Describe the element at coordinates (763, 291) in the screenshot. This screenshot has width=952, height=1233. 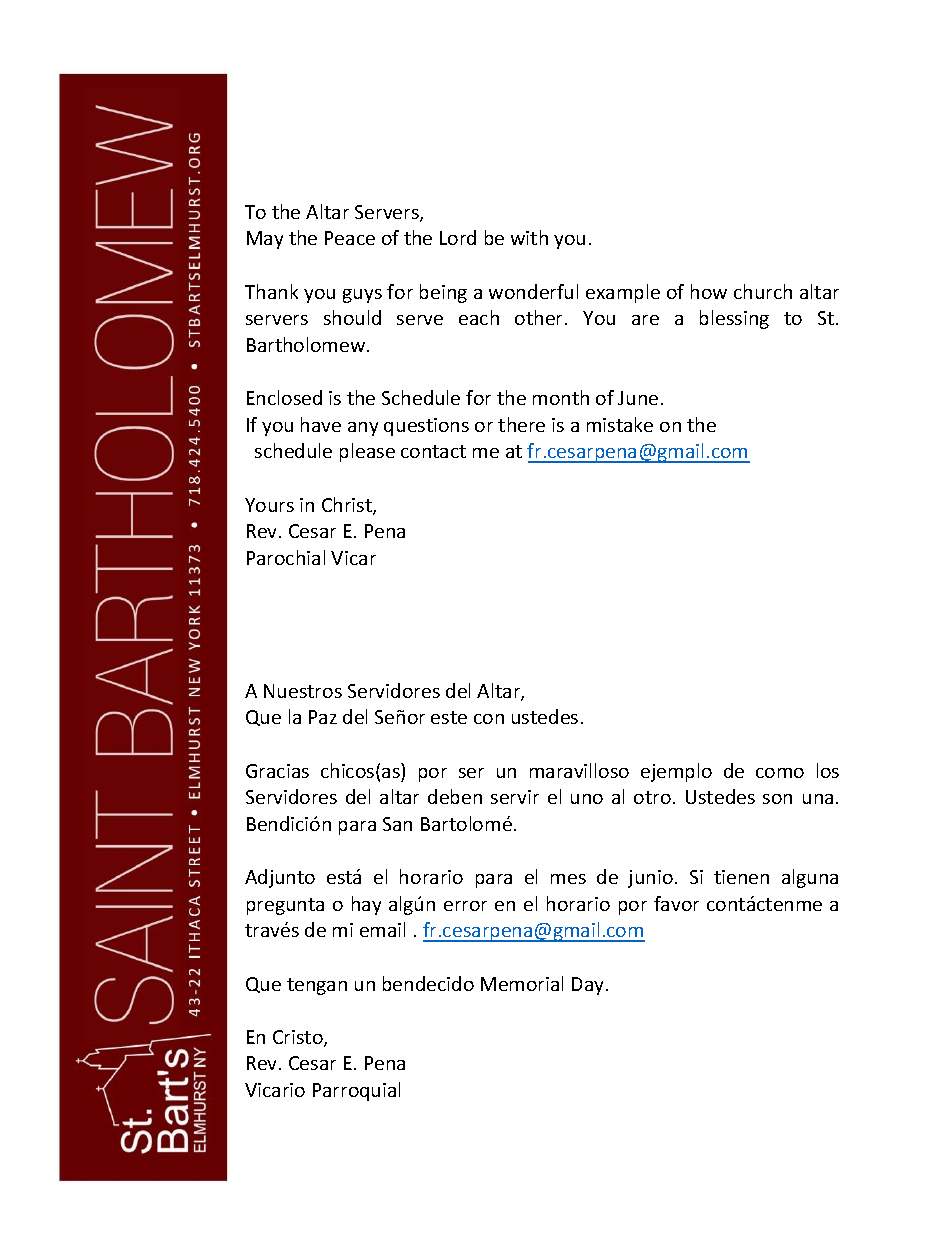
I see `church` at that location.
